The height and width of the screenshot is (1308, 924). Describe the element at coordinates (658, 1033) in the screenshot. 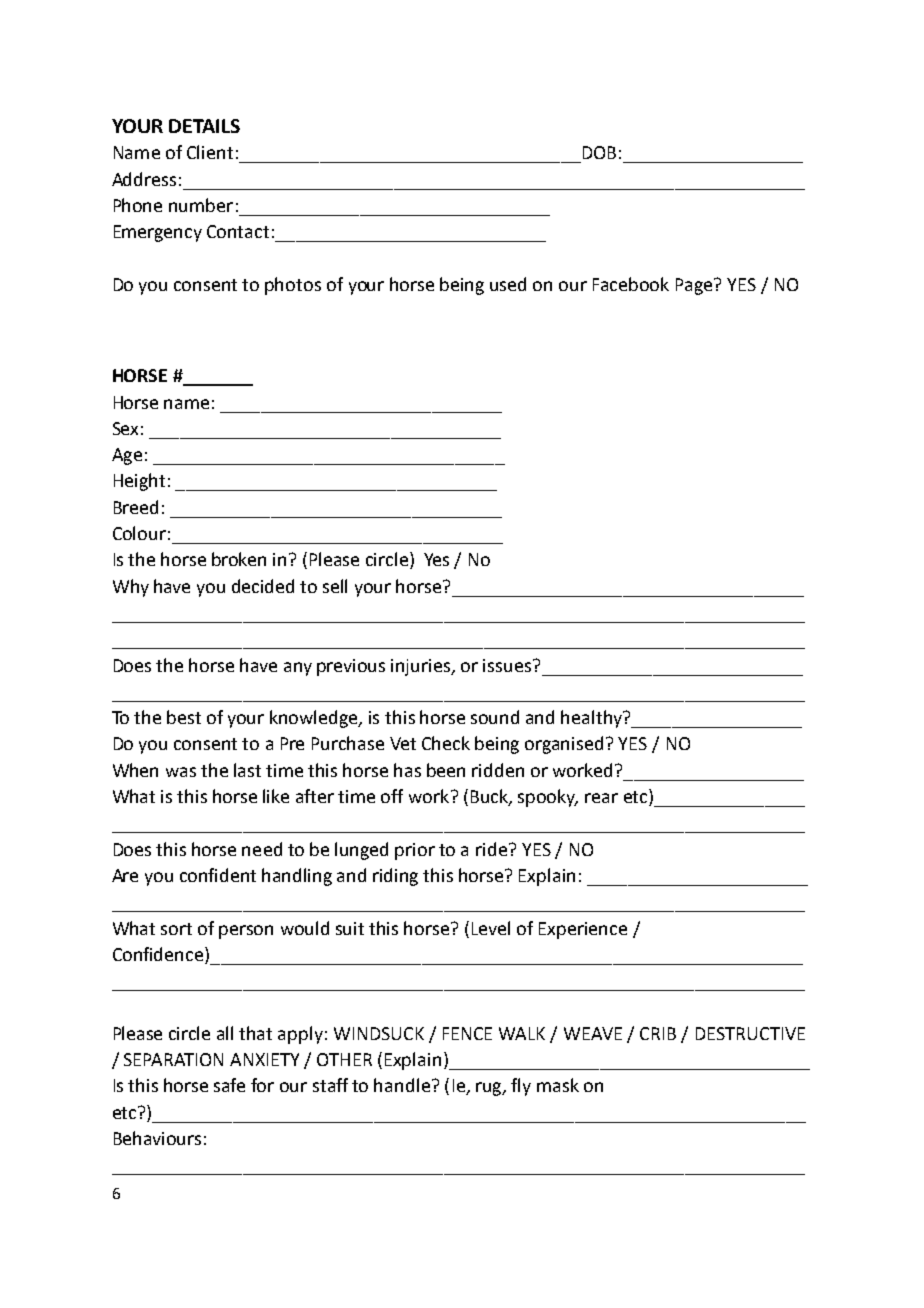

I see `CRIB` at that location.
